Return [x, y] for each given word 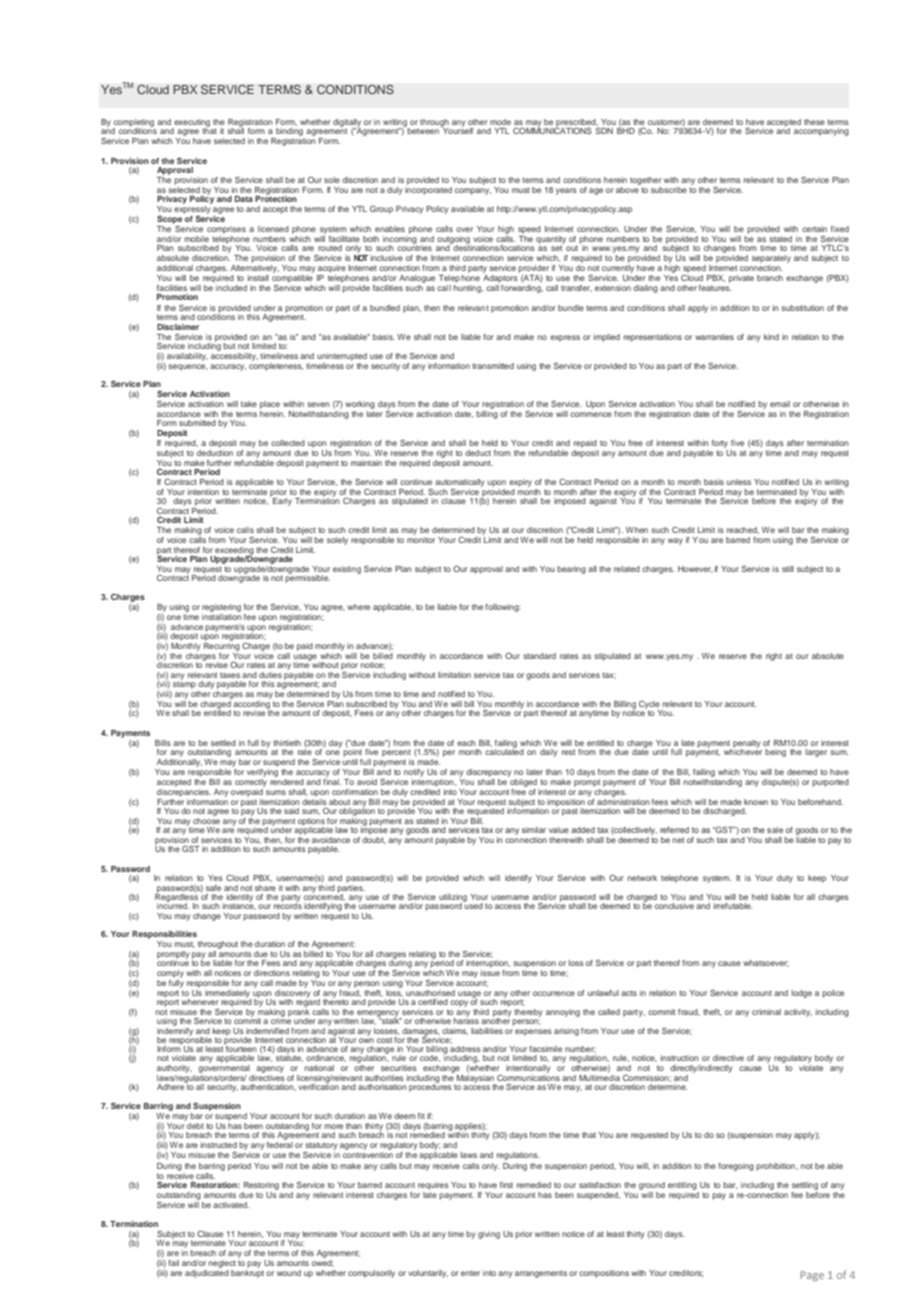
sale [775, 830]
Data [244, 199]
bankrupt [247, 1272]
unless [739, 482]
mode [500, 122]
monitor [421, 538]
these [814, 122]
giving [489, 1235]
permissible [307, 578]
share [265, 888]
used [473, 905]
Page [812, 1276]
